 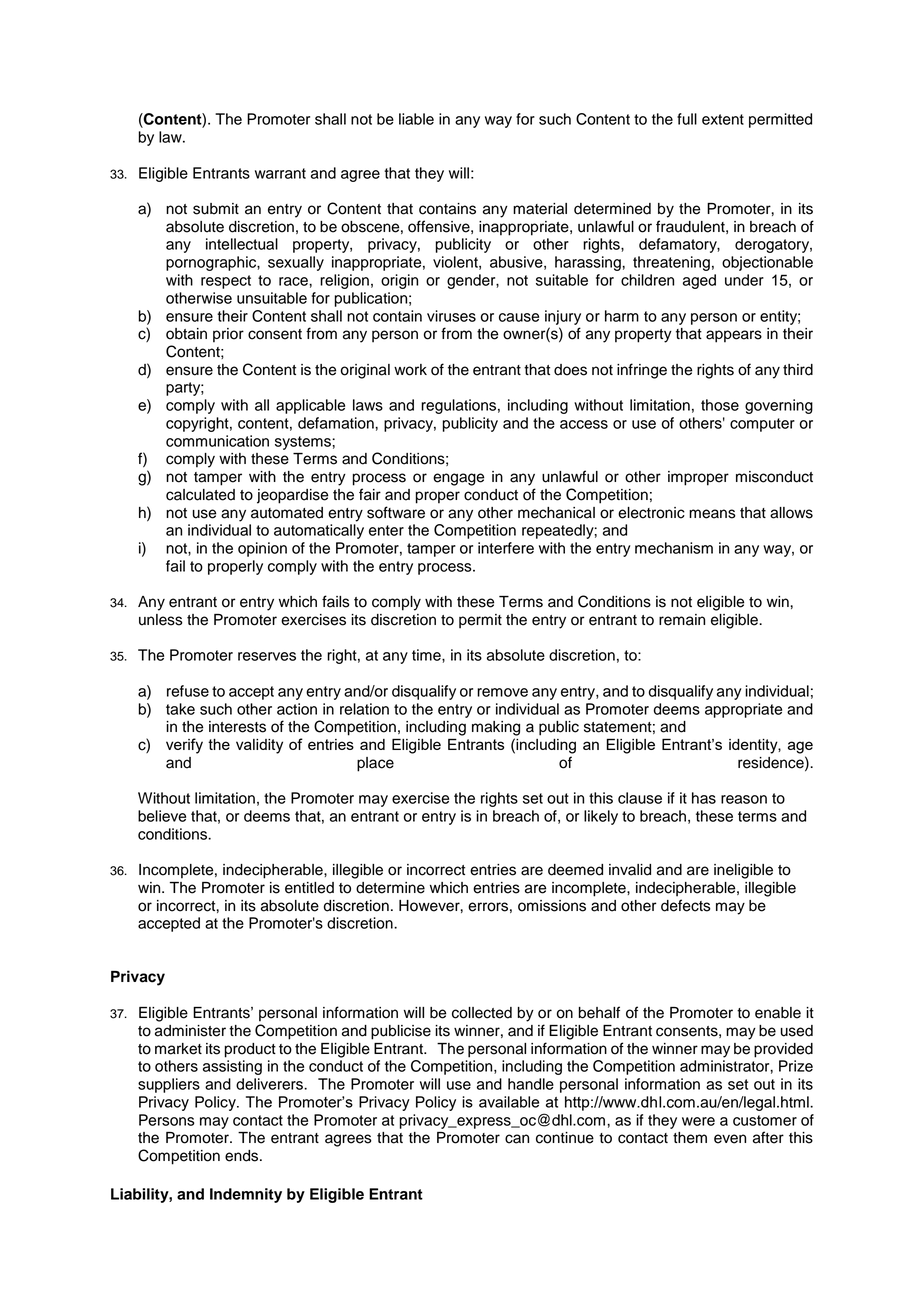 I want to click on liable, so click(x=416, y=119).
